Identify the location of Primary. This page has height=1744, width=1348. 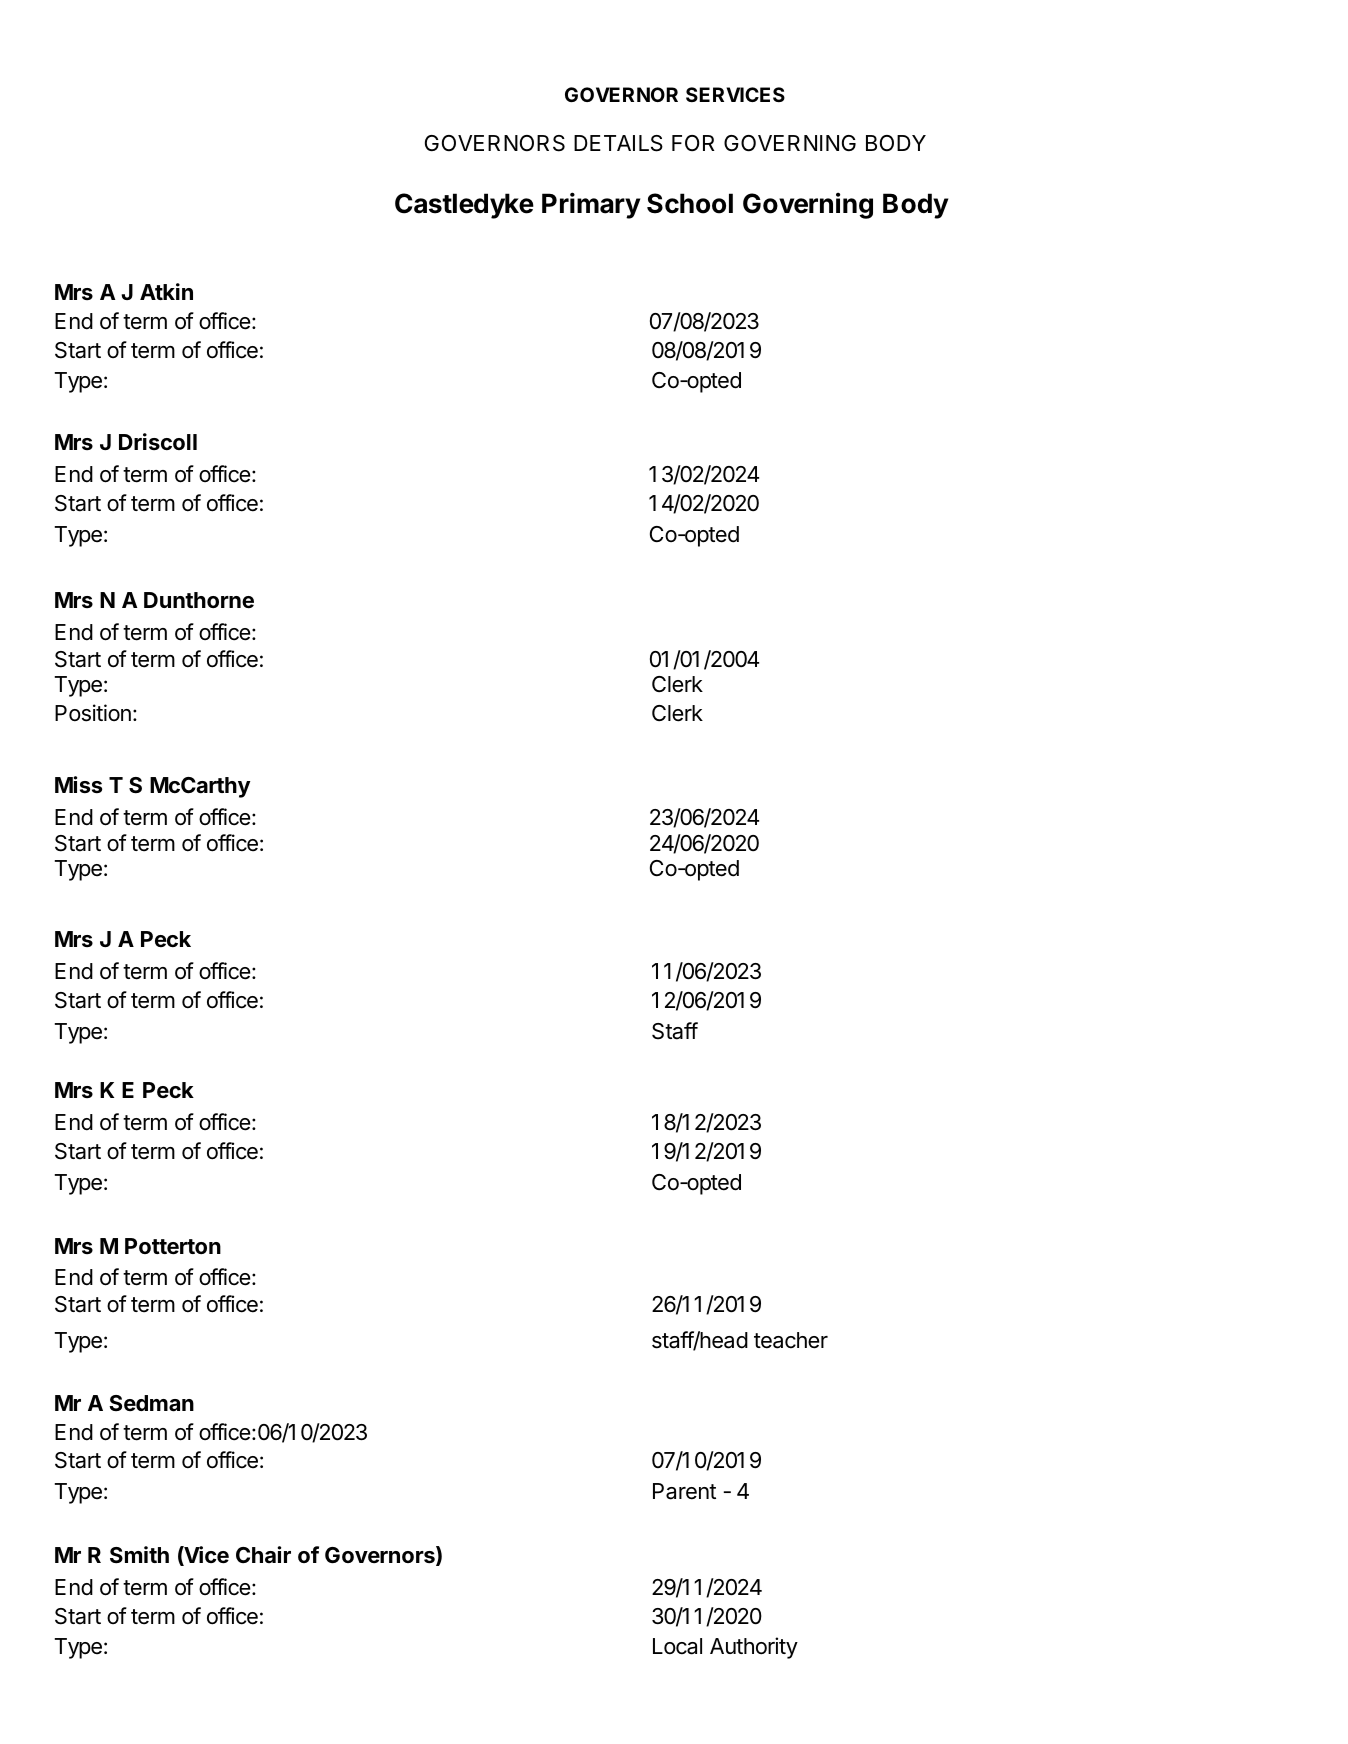
(591, 205).
